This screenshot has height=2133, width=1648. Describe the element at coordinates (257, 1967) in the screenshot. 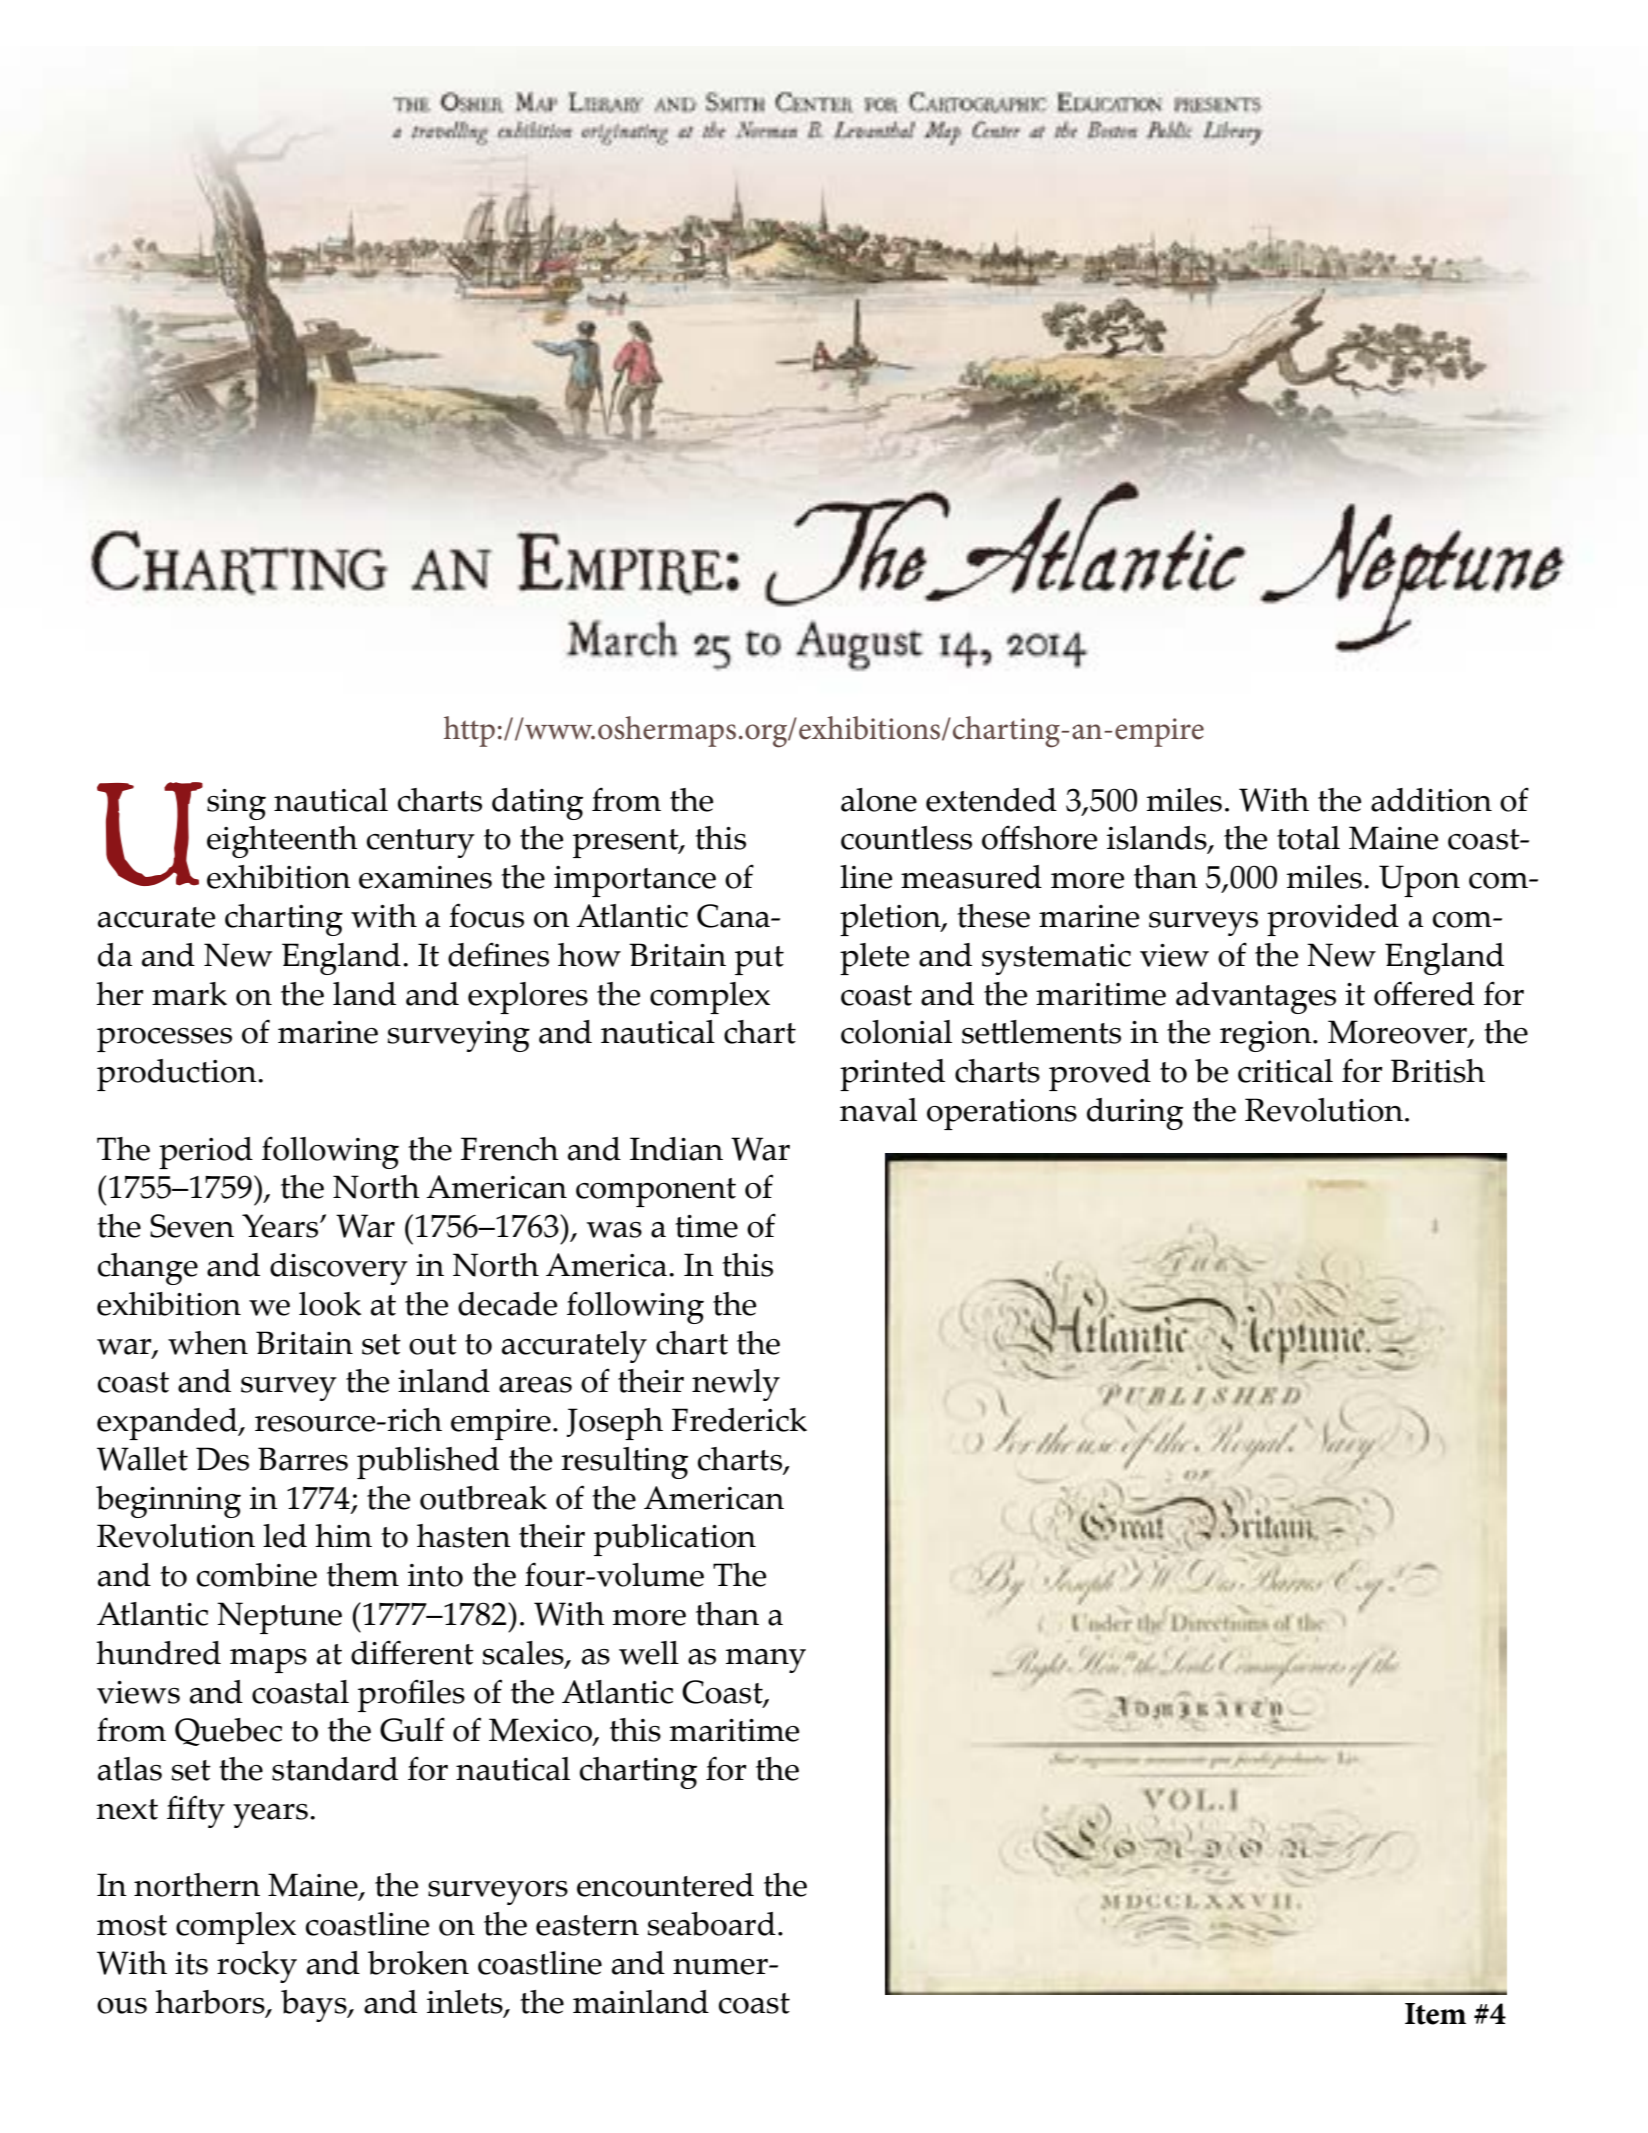

I see `rocky` at that location.
